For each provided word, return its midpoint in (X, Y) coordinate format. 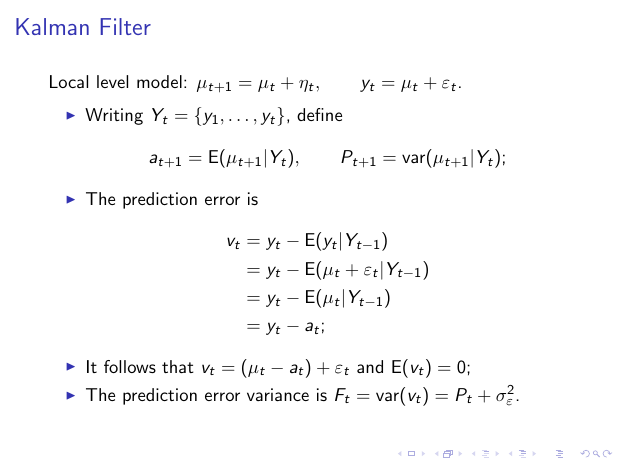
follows (130, 366)
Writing (114, 116)
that (178, 366)
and (370, 366)
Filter (126, 26)
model (159, 81)
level (112, 81)
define (319, 114)
